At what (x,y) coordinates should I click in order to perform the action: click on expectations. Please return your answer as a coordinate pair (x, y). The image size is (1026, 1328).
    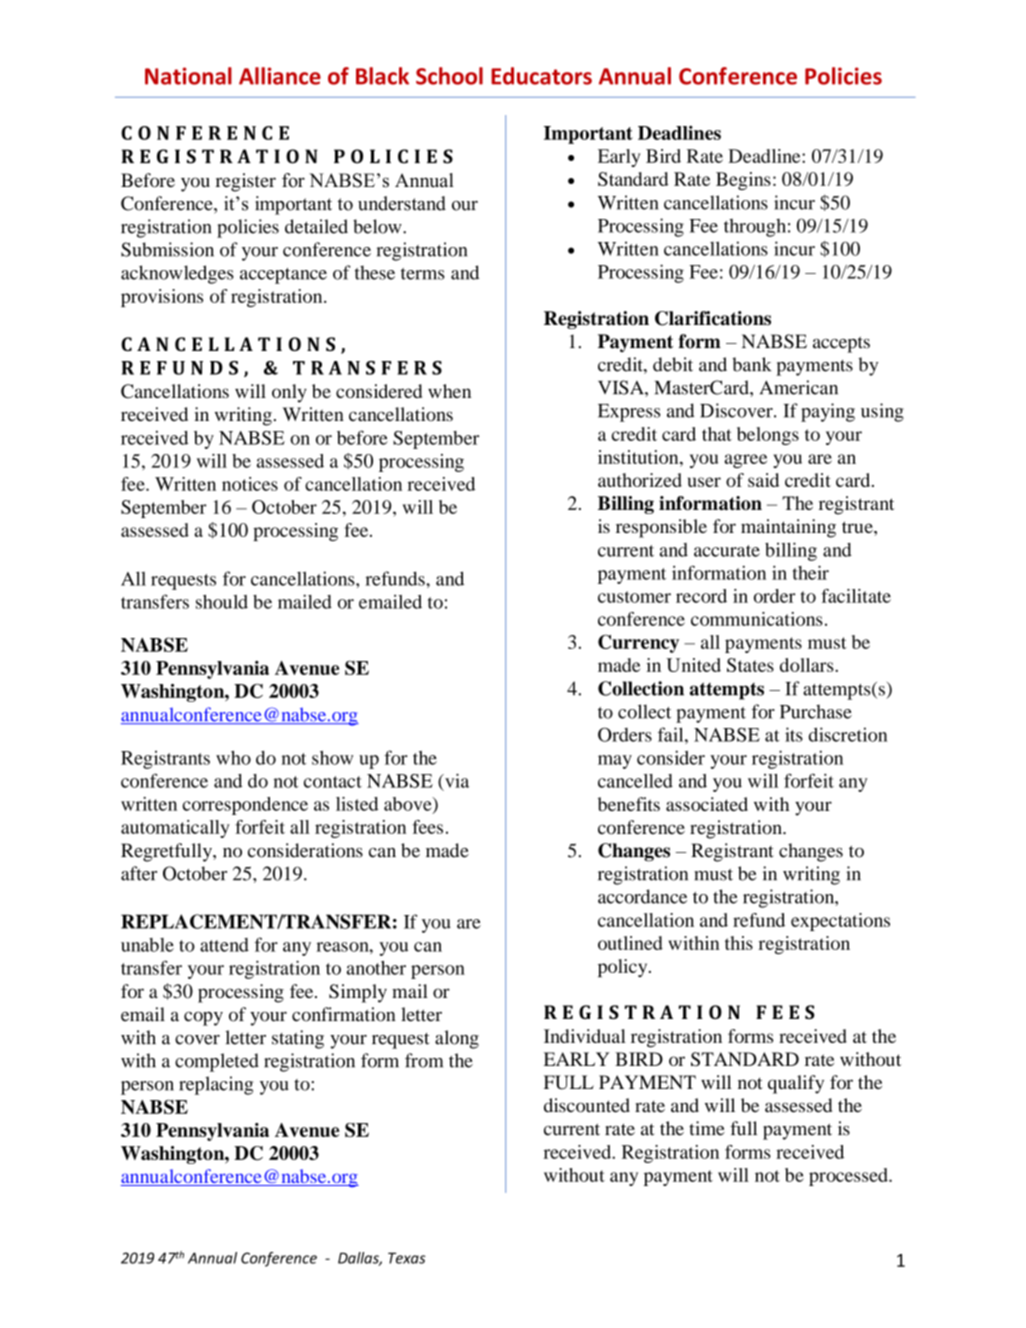
    Looking at the image, I should click on (840, 922).
